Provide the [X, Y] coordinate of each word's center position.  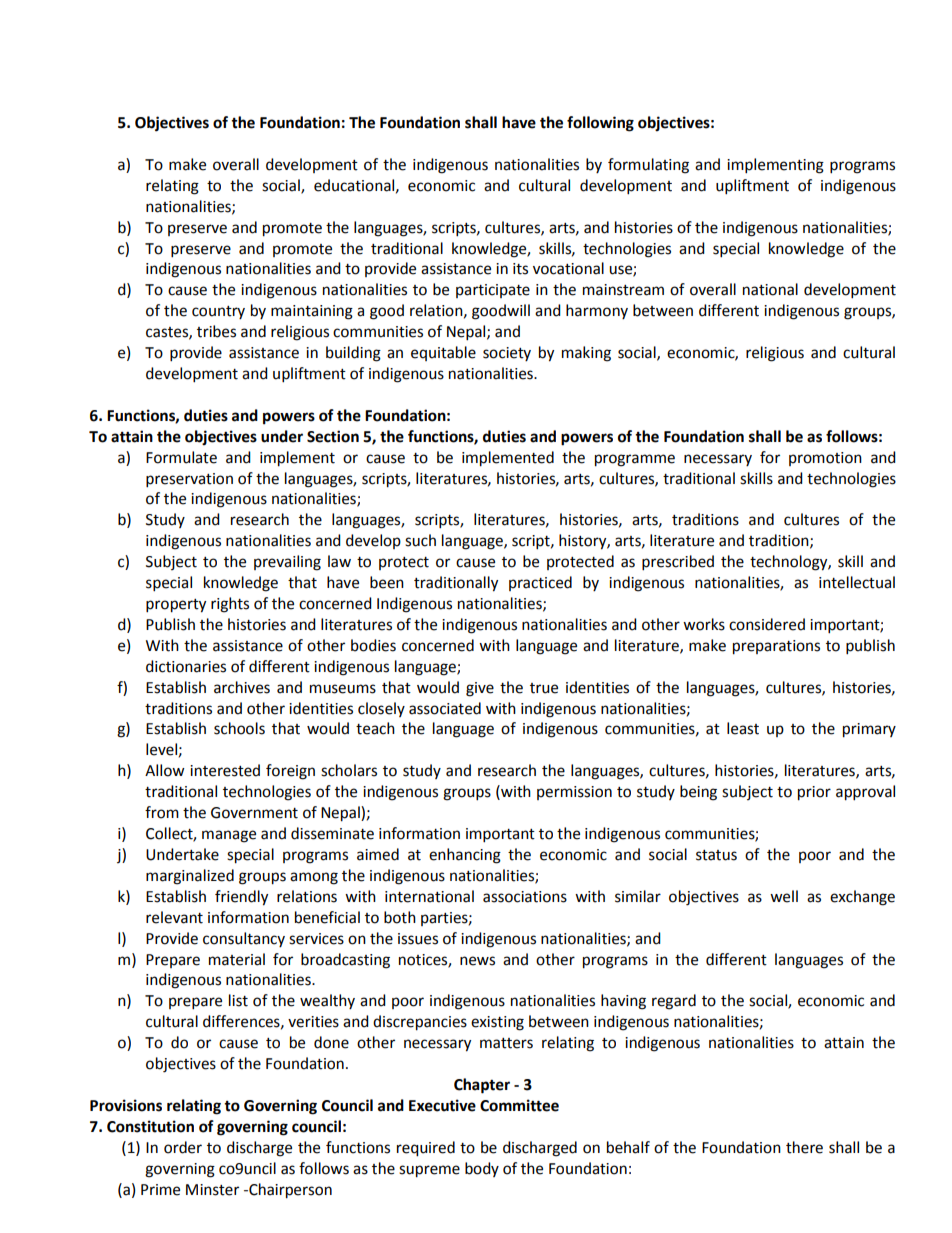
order [183, 1147]
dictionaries [186, 666]
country [218, 312]
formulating [648, 166]
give [480, 689]
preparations [776, 647]
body [482, 1169]
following [600, 124]
